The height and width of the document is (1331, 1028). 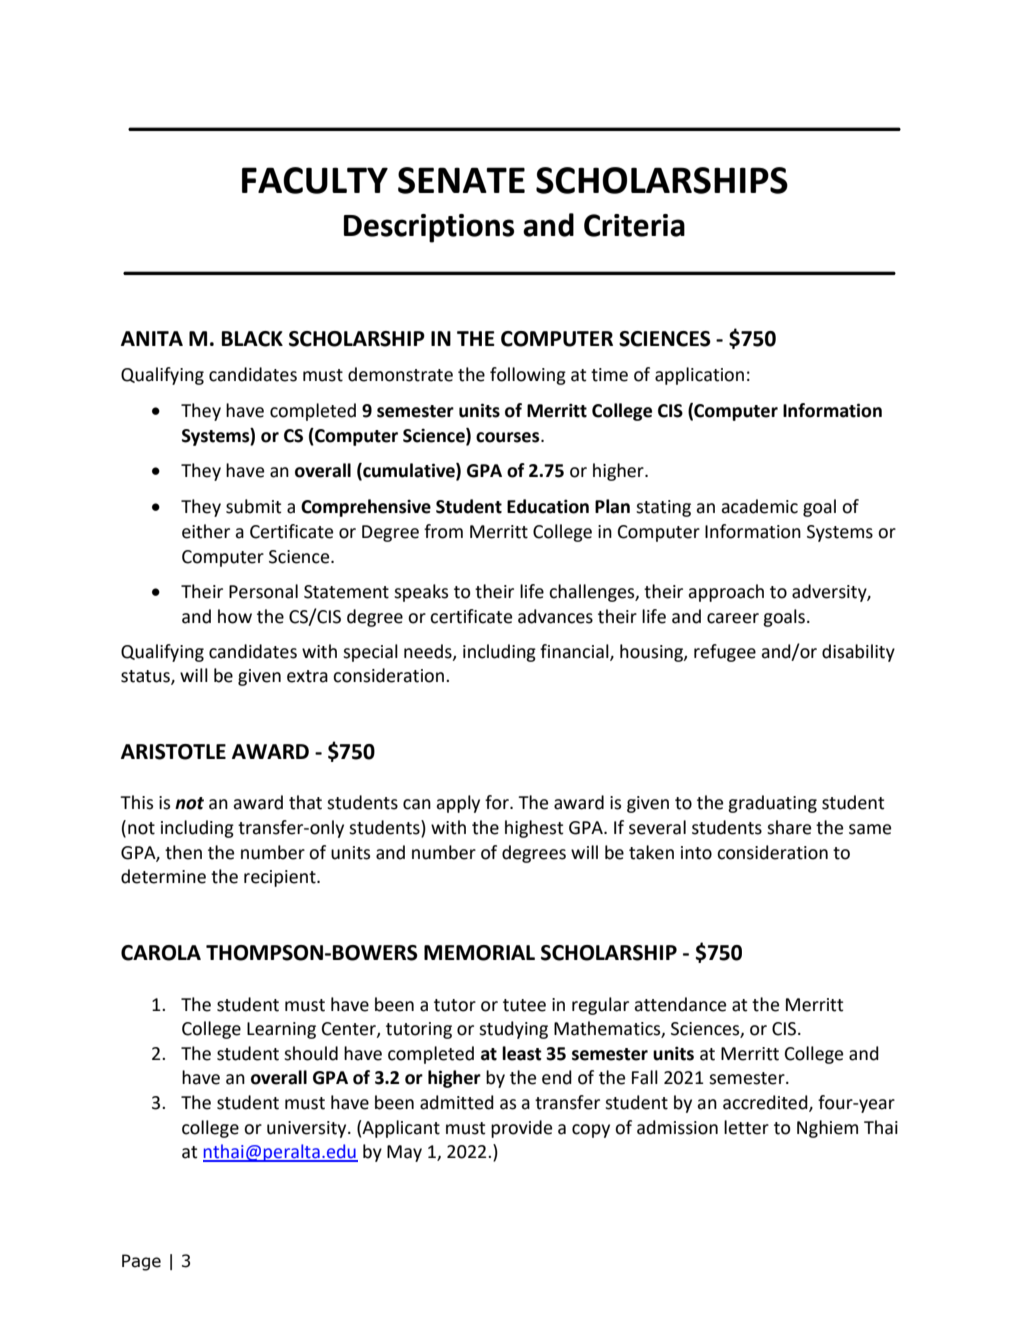 I want to click on career, so click(x=733, y=618).
